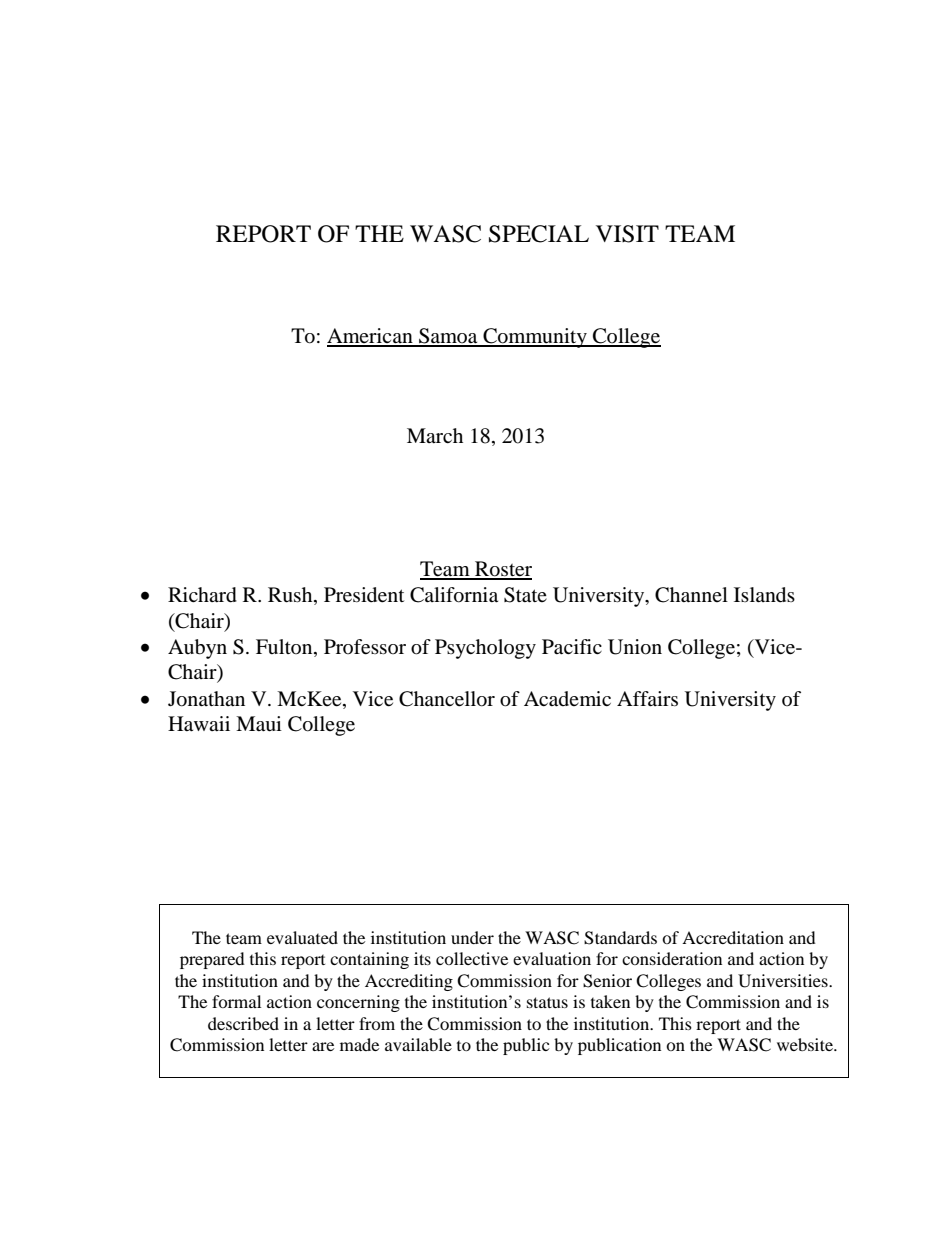 The width and height of the screenshot is (952, 1233). What do you see at coordinates (691, 595) in the screenshot?
I see `Channel` at bounding box center [691, 595].
